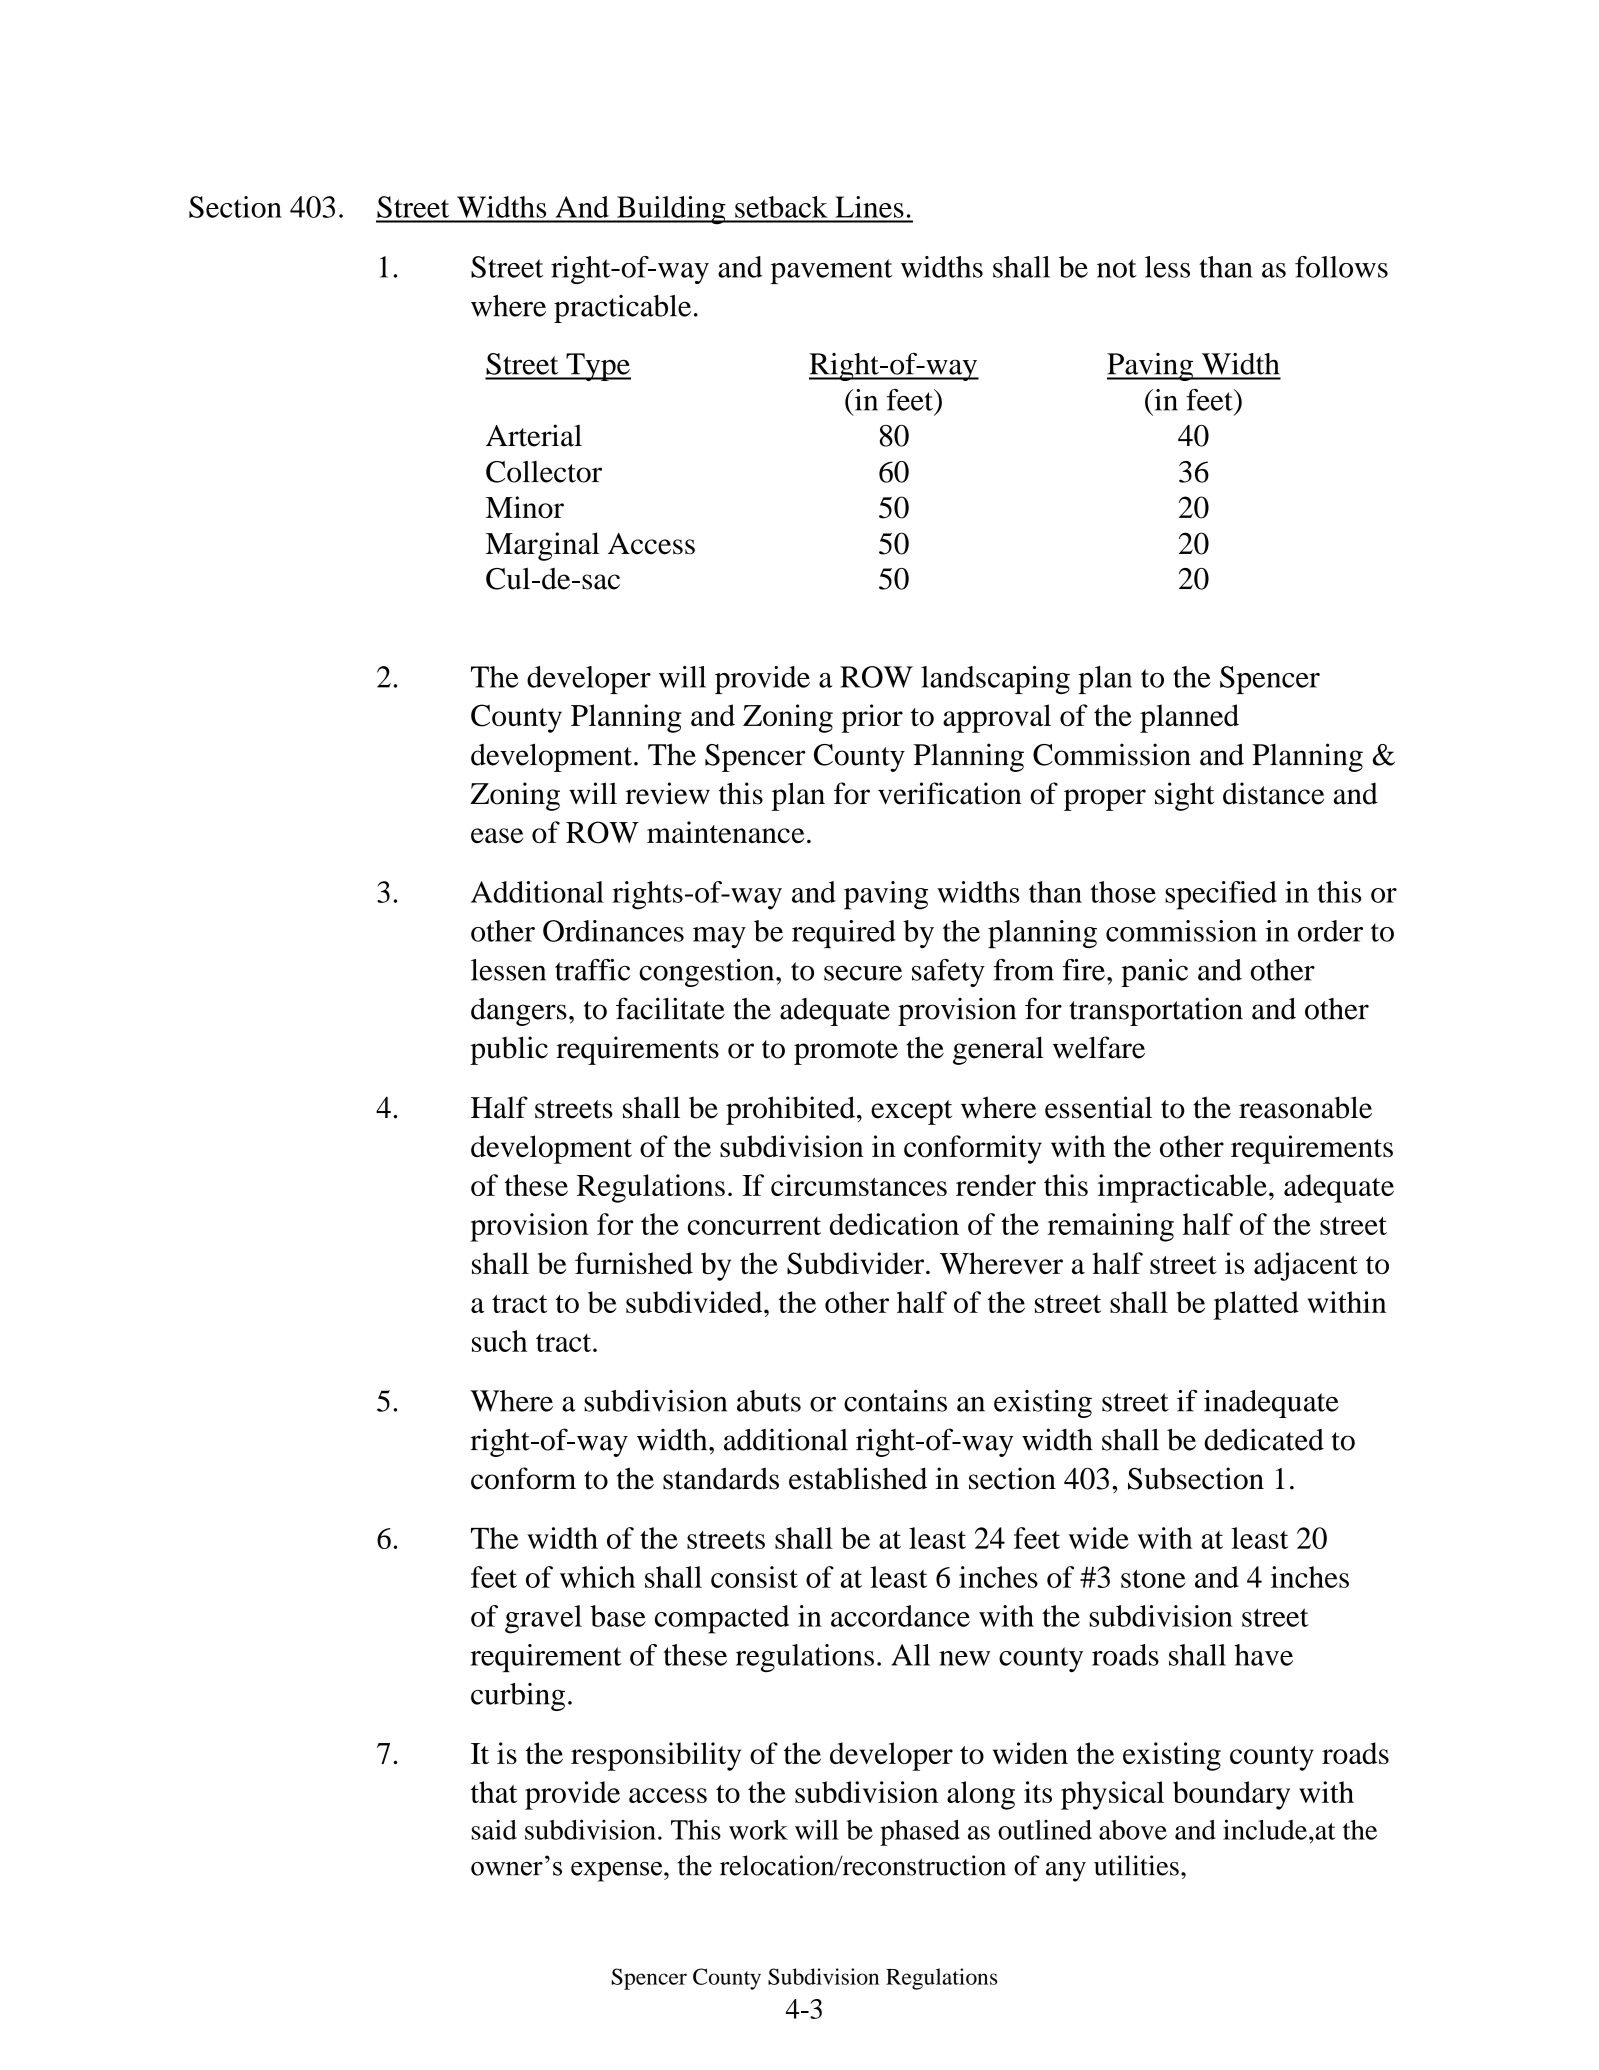 Image resolution: width=1599 pixels, height=2070 pixels. What do you see at coordinates (543, 546) in the page?
I see `Marginal` at bounding box center [543, 546].
